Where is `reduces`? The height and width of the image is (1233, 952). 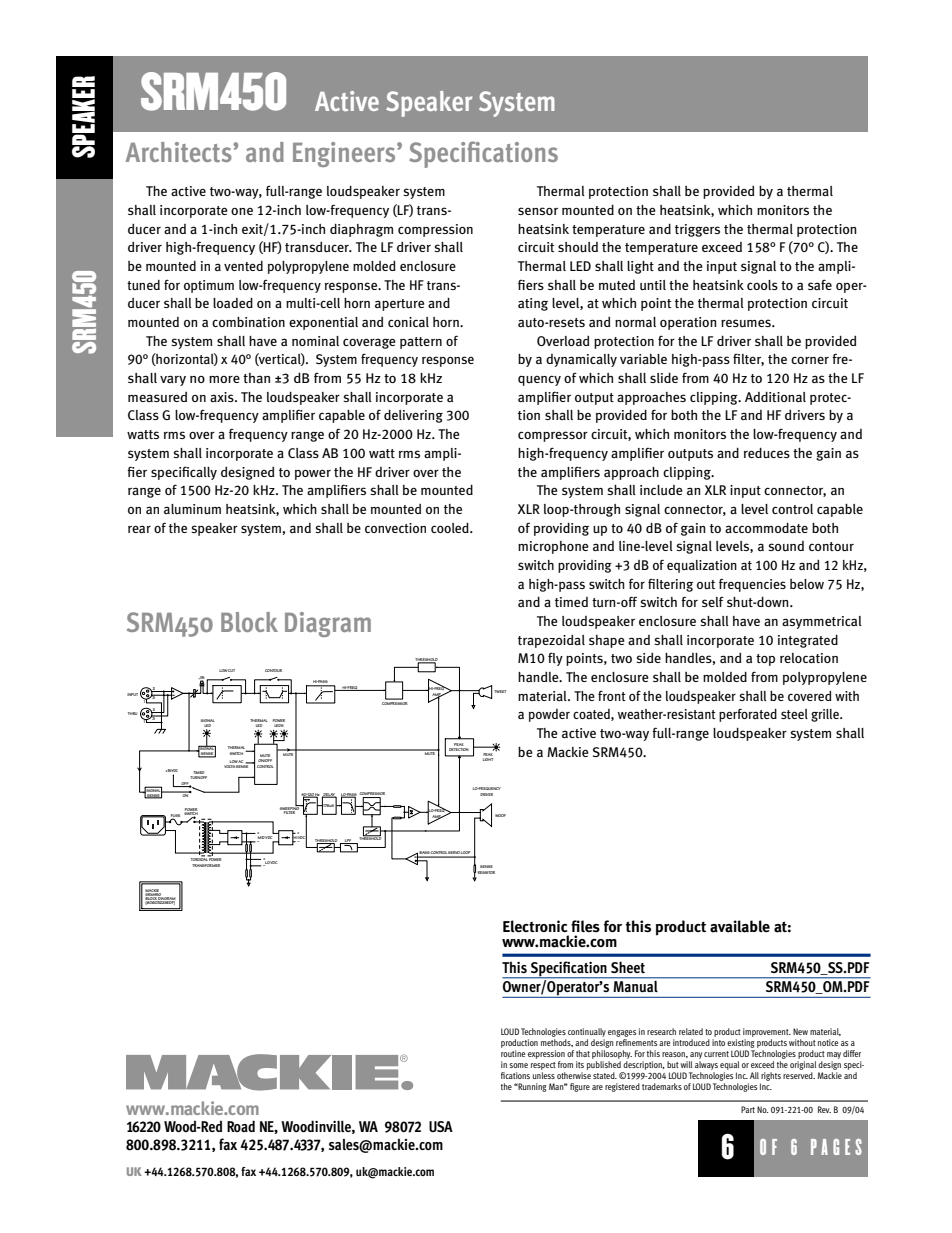 reduces is located at coordinates (767, 452).
